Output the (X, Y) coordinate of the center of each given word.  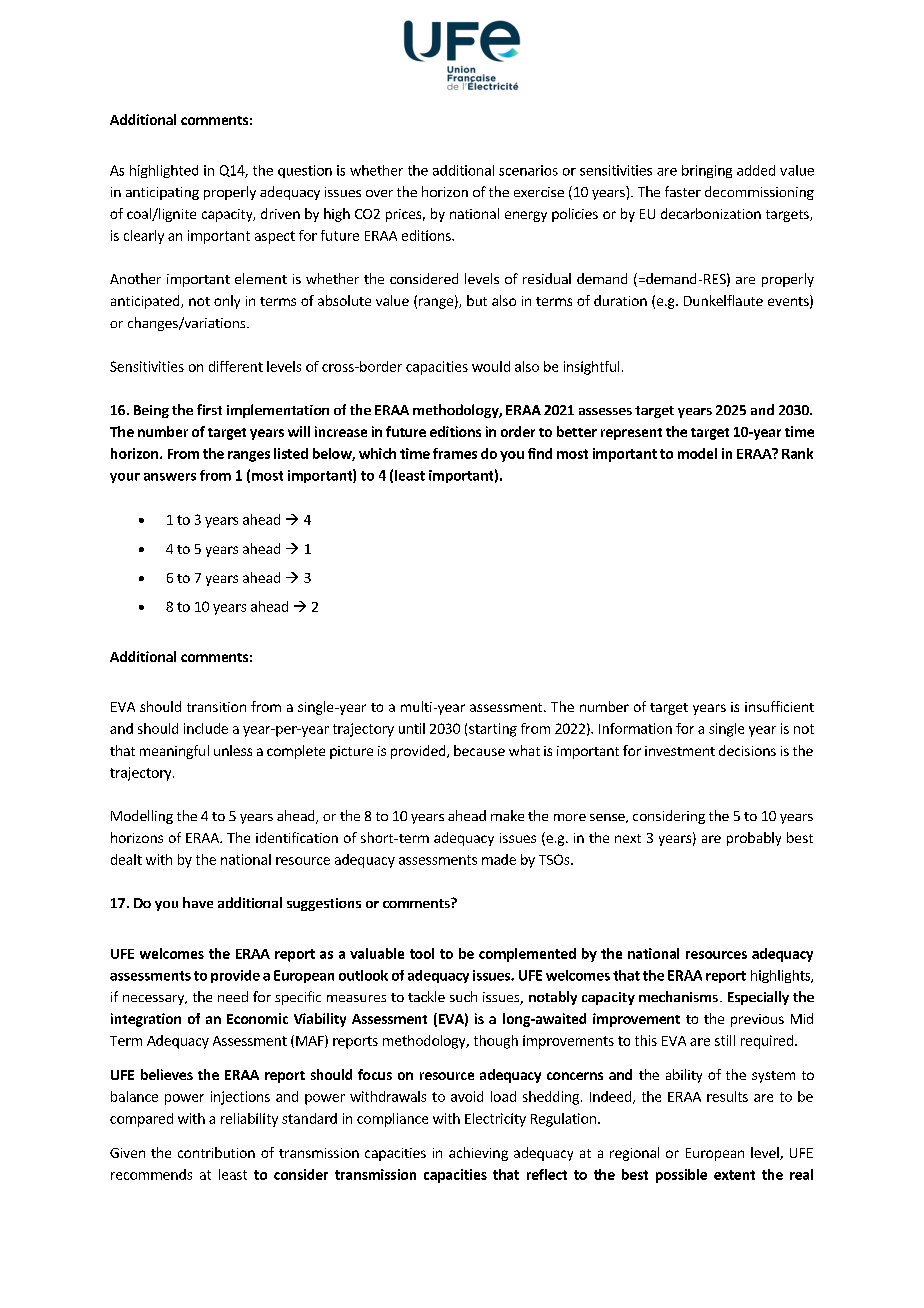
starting (493, 730)
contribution (216, 1152)
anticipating (162, 193)
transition (216, 707)
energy (526, 216)
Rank (797, 453)
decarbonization (711, 213)
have (198, 902)
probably (754, 839)
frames (455, 453)
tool (422, 953)
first (209, 409)
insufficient (779, 706)
